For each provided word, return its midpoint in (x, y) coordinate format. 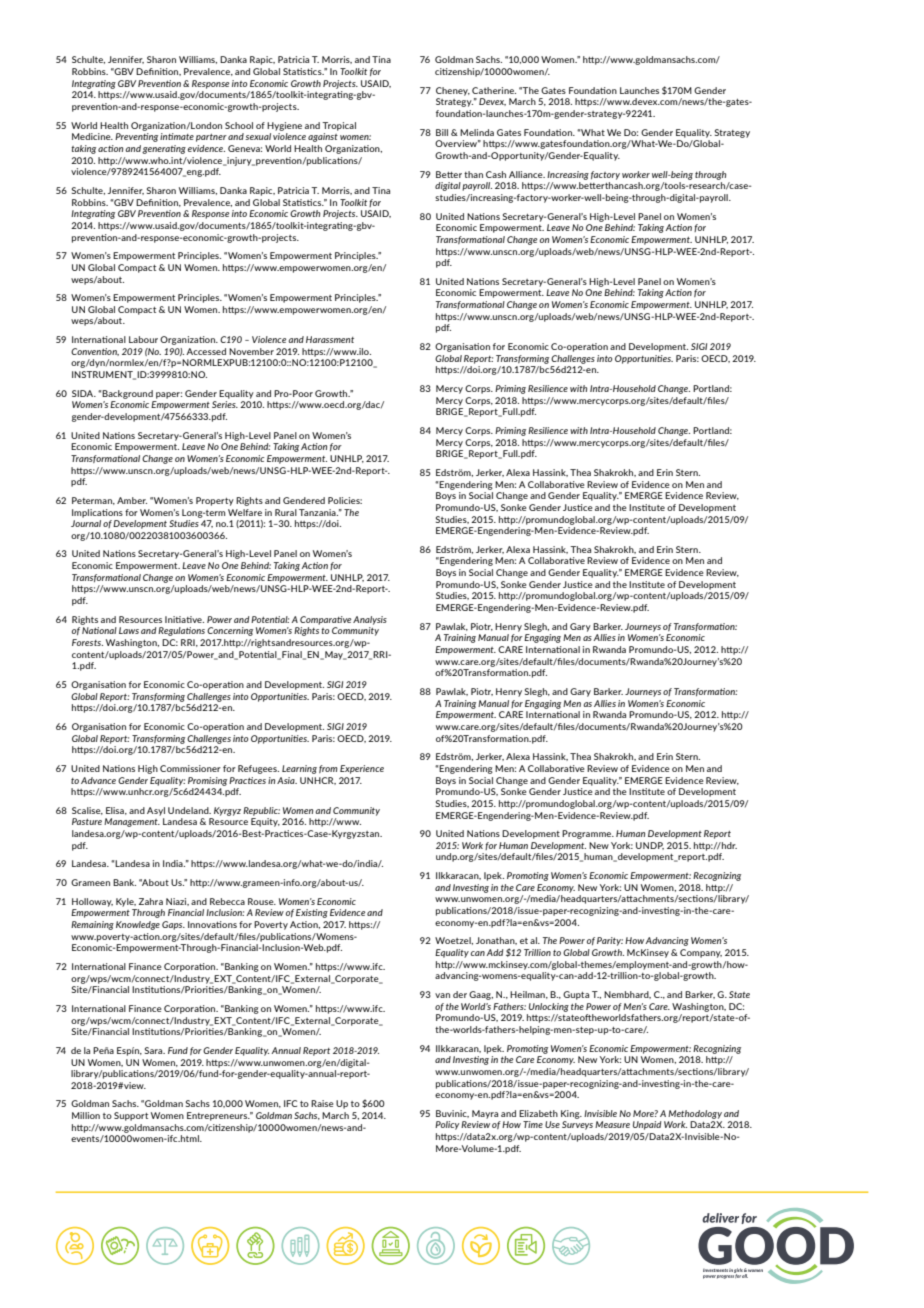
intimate (177, 136)
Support (131, 1116)
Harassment (330, 339)
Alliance (527, 174)
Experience (362, 769)
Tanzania (318, 512)
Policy (447, 1125)
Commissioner (190, 768)
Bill (442, 132)
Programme (588, 834)
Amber (132, 500)
